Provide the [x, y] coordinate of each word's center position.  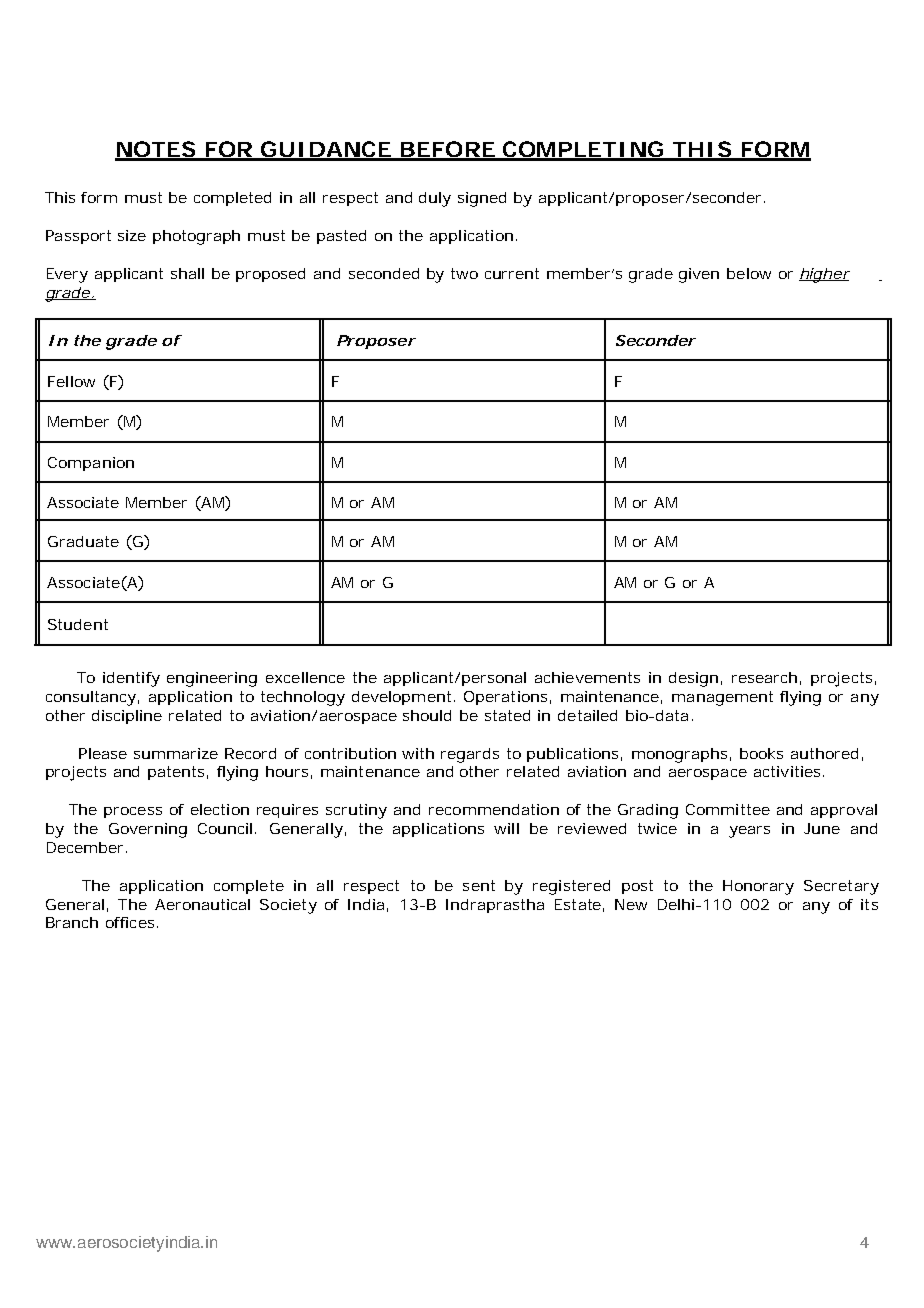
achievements [587, 677]
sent [479, 885]
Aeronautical [202, 904]
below [749, 273]
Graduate [83, 541]
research [764, 677]
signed [482, 199]
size [132, 235]
